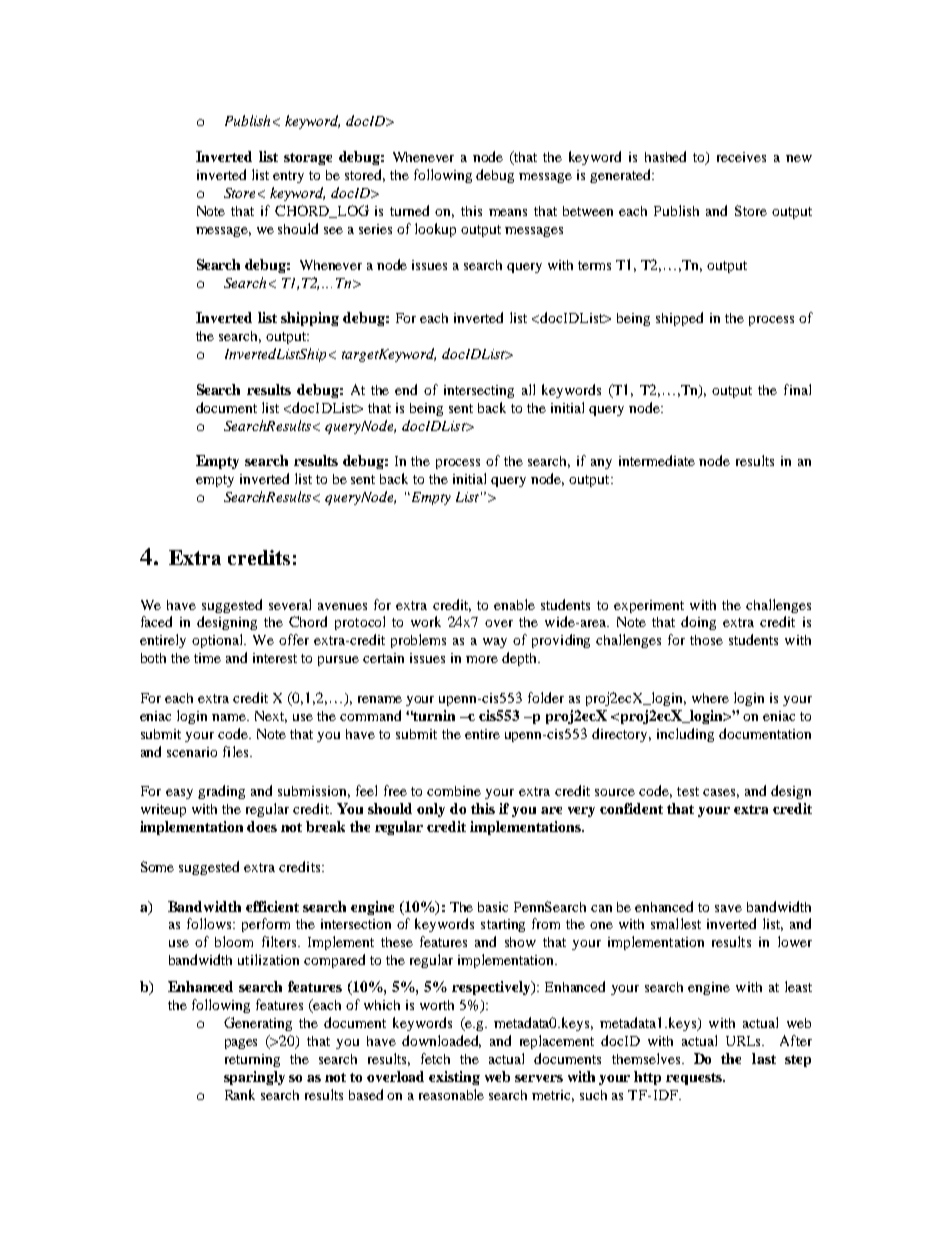 This screenshot has height=1233, width=952. Describe the element at coordinates (431, 810) in the screenshot. I see `only` at that location.
